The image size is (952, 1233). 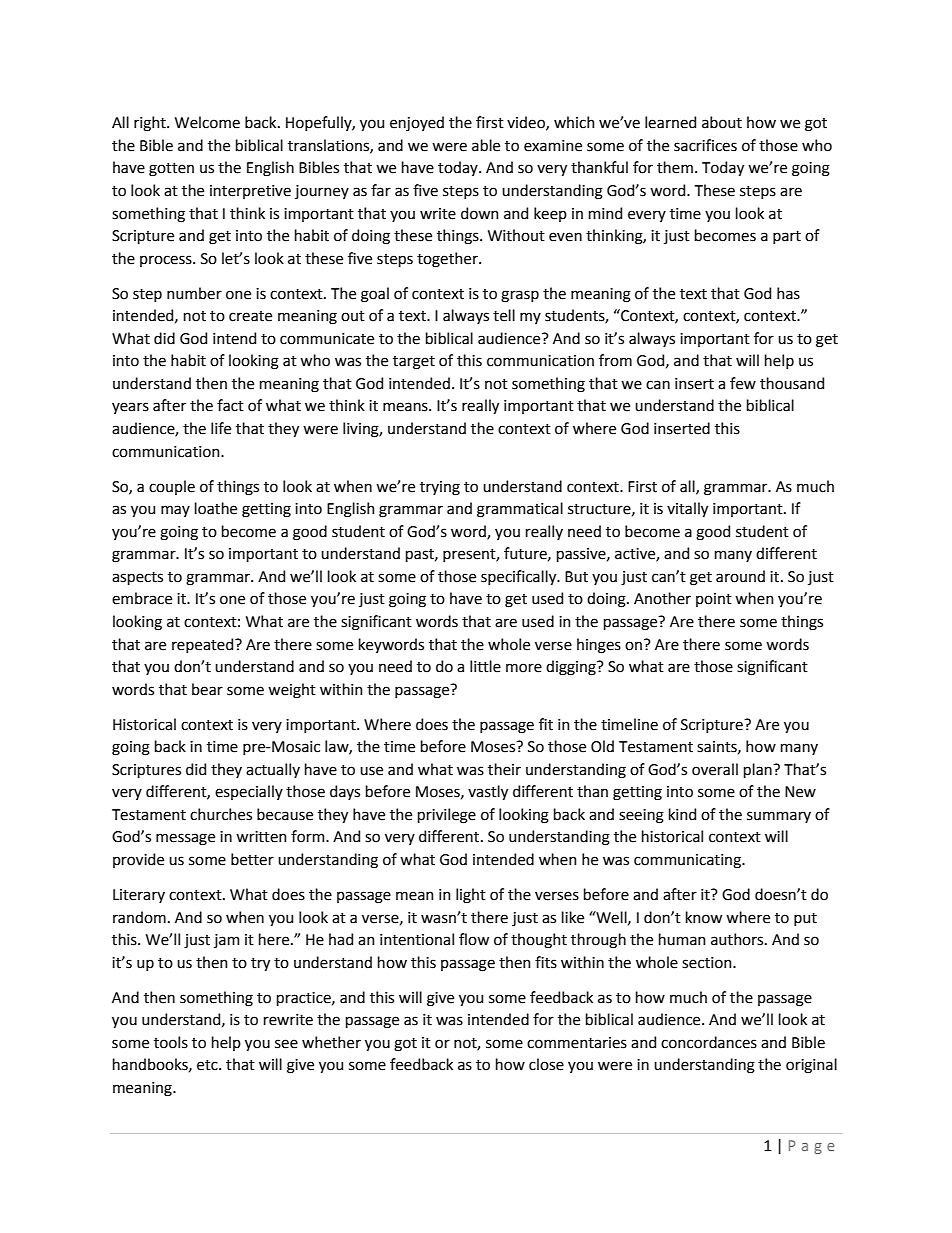 What do you see at coordinates (208, 1065) in the document?
I see `etc` at bounding box center [208, 1065].
